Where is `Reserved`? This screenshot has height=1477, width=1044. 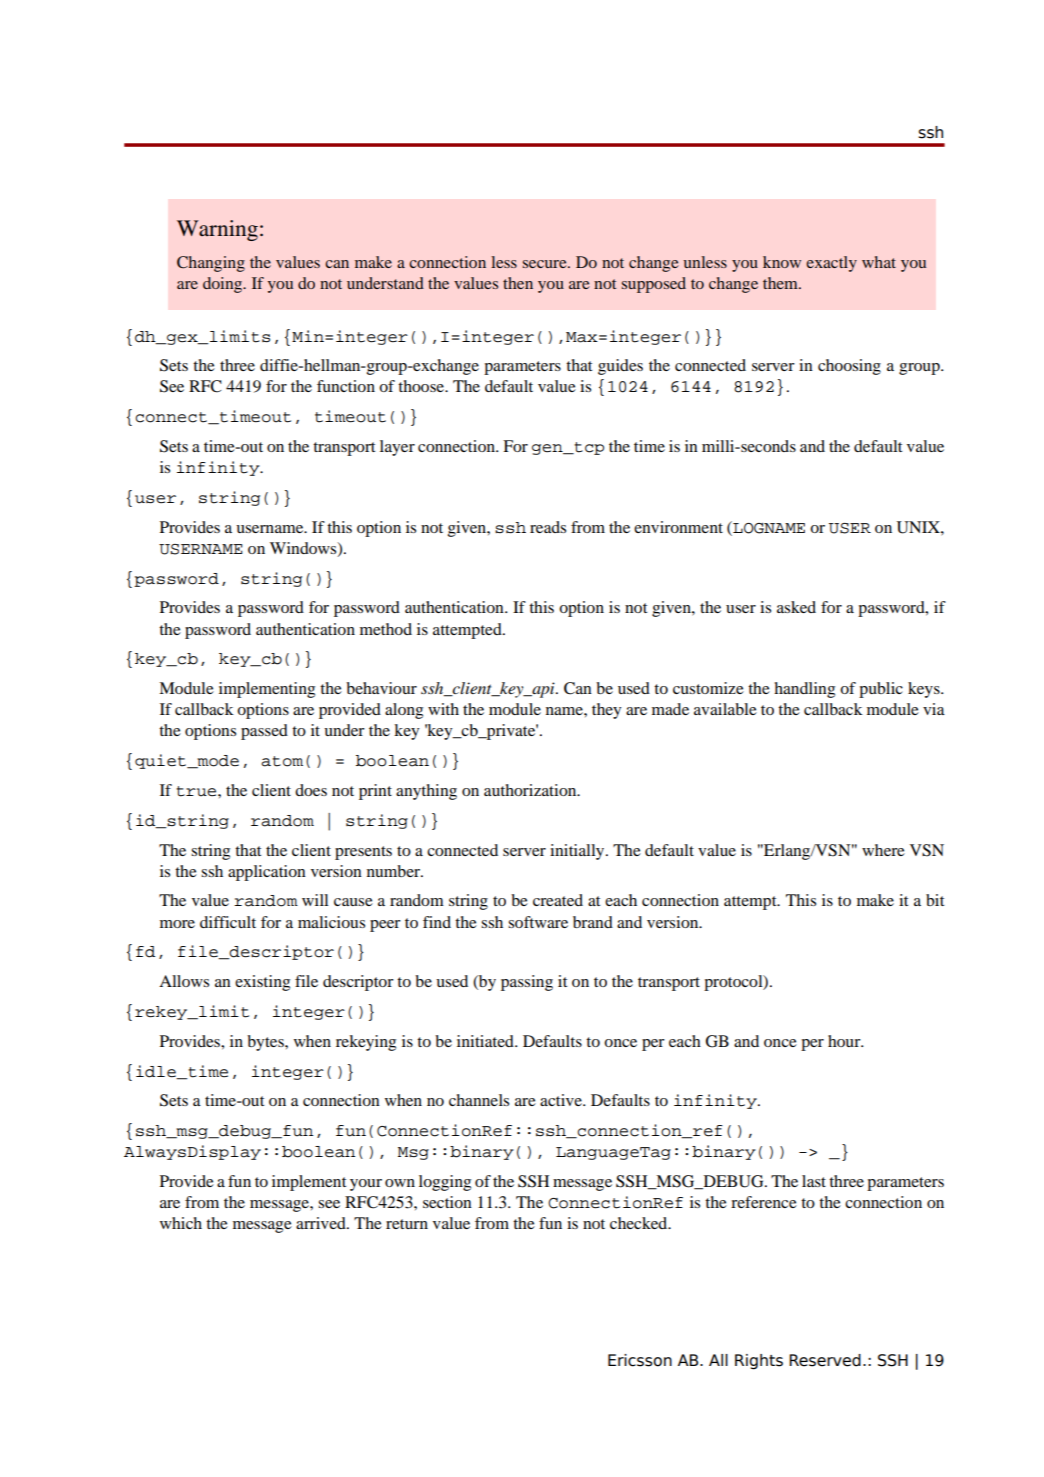
Reserved is located at coordinates (825, 1360).
